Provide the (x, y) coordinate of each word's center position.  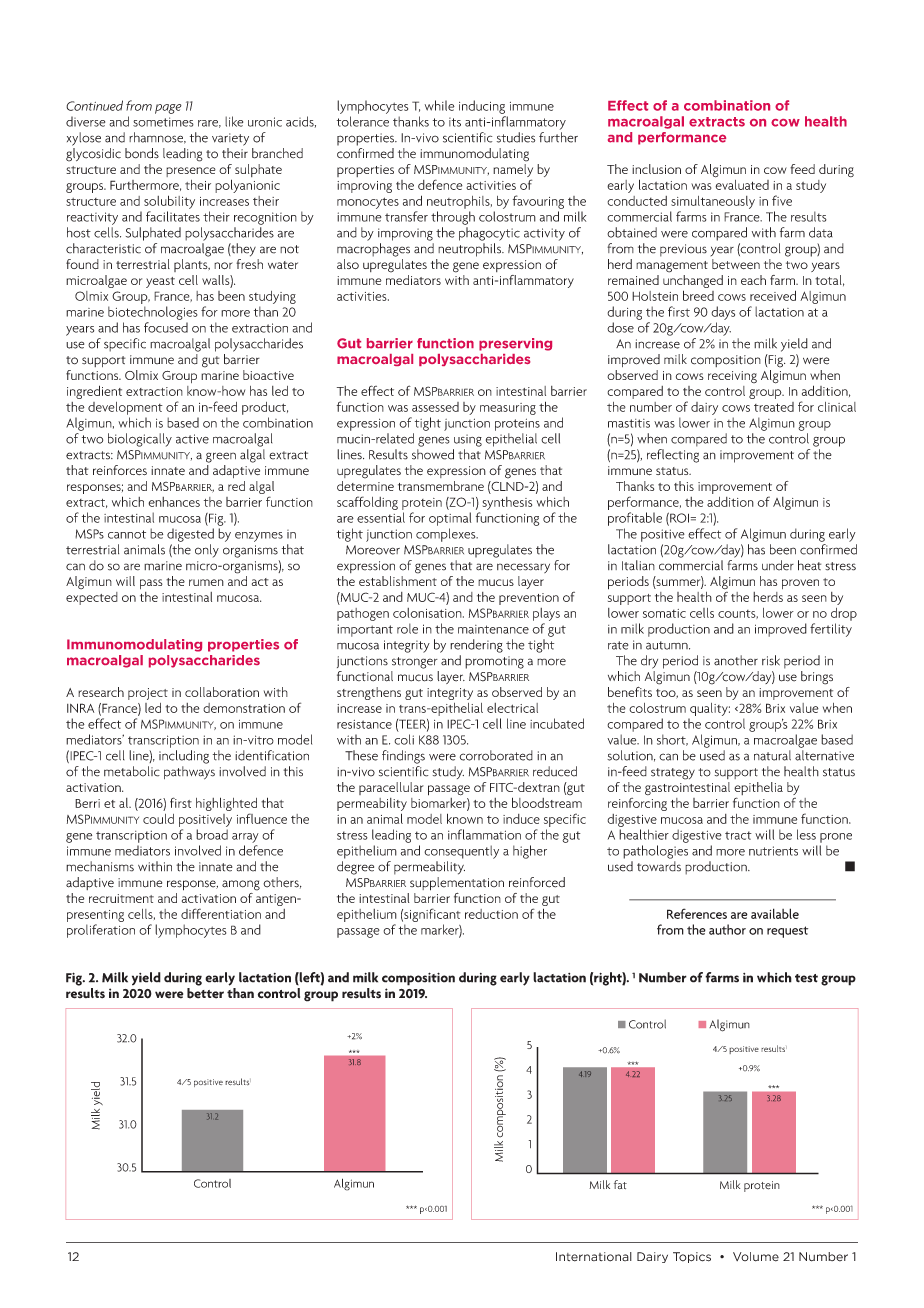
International (594, 1257)
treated (774, 407)
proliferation (101, 931)
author (727, 929)
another (736, 660)
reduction (491, 914)
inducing (482, 107)
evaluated (742, 183)
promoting (494, 662)
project (148, 694)
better (205, 993)
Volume (756, 1257)
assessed (435, 407)
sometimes (163, 122)
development (125, 408)
